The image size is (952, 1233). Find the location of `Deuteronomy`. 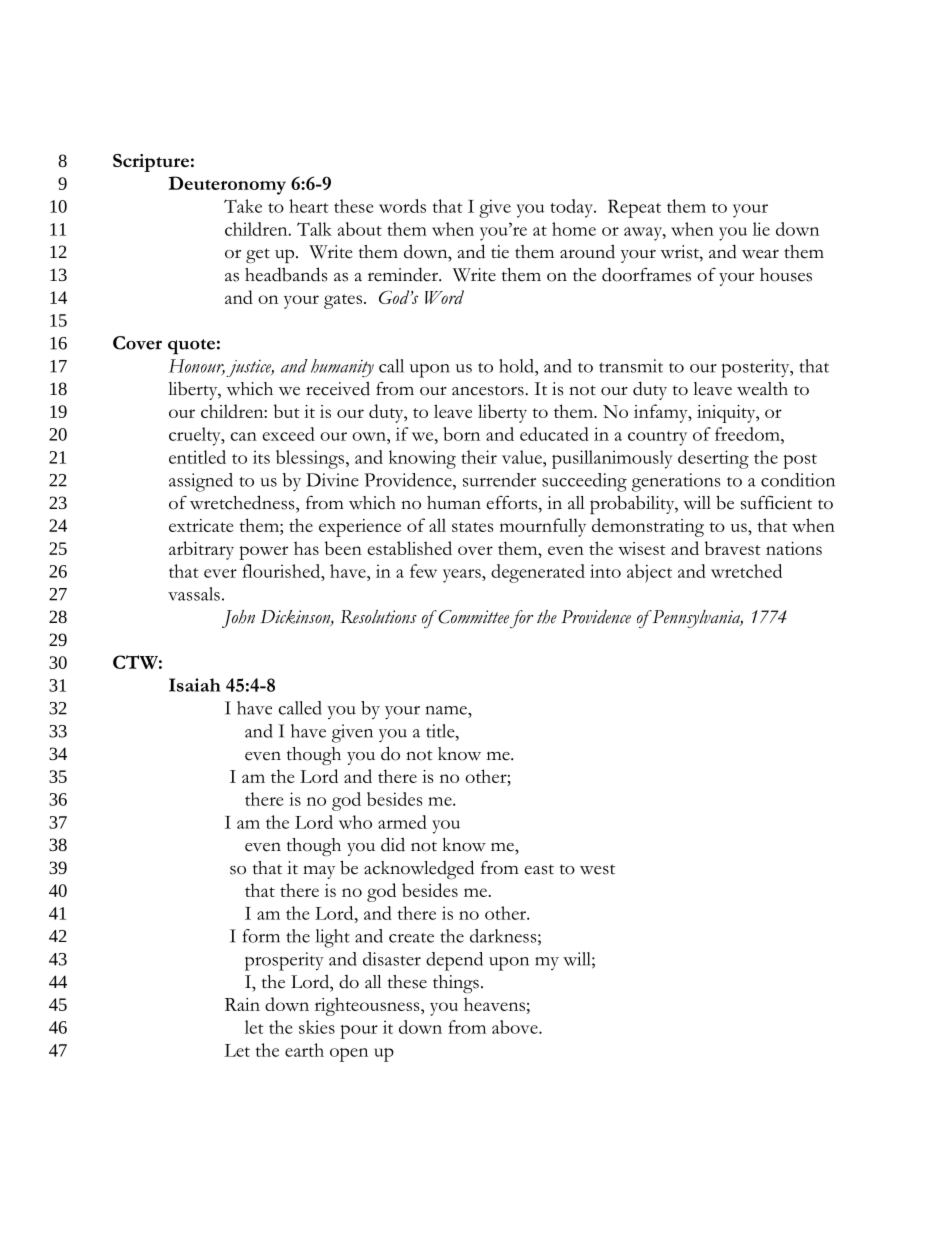

Deuteronomy is located at coordinates (227, 185).
